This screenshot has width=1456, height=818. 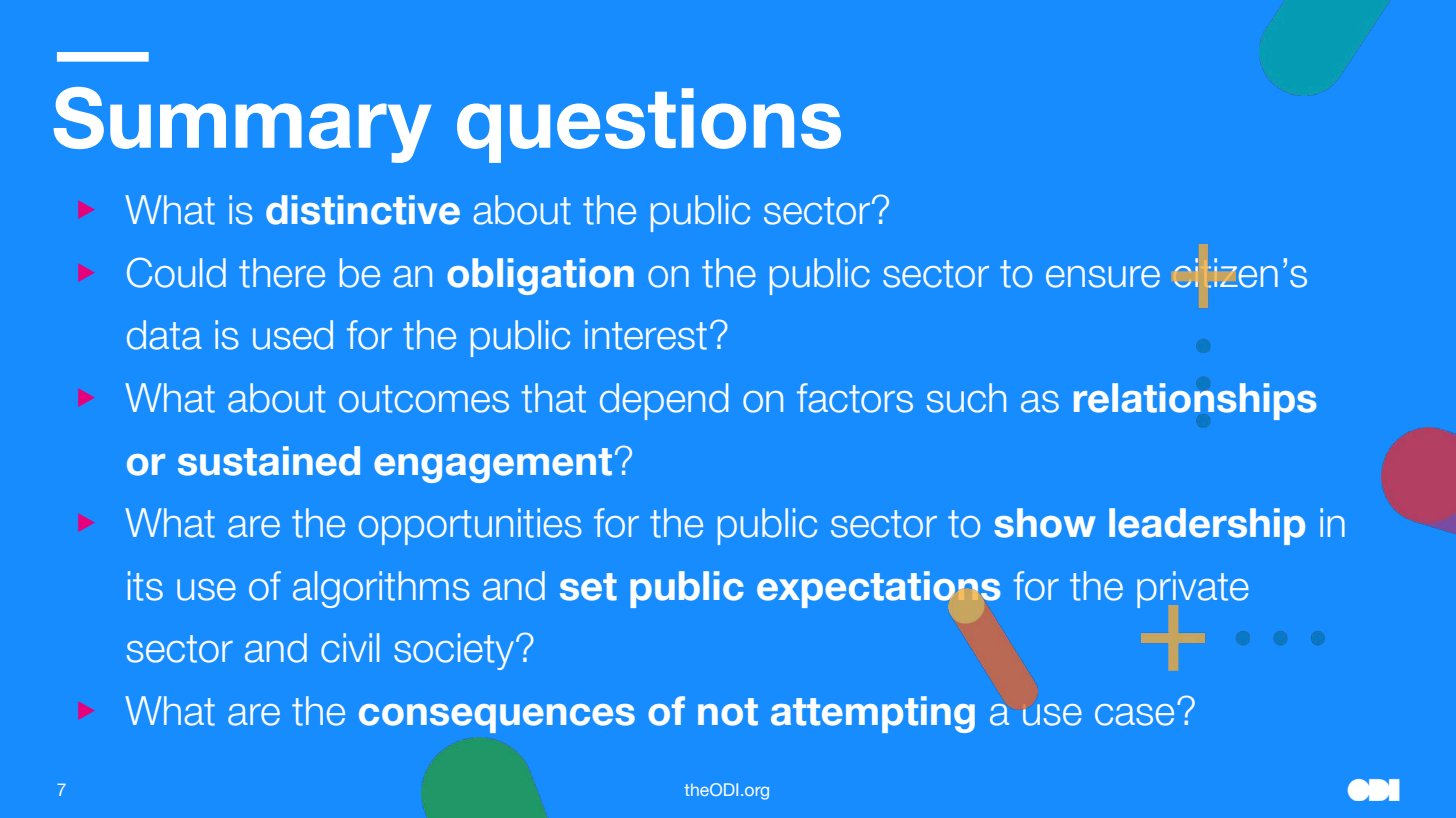 I want to click on Summary, so click(x=242, y=125).
